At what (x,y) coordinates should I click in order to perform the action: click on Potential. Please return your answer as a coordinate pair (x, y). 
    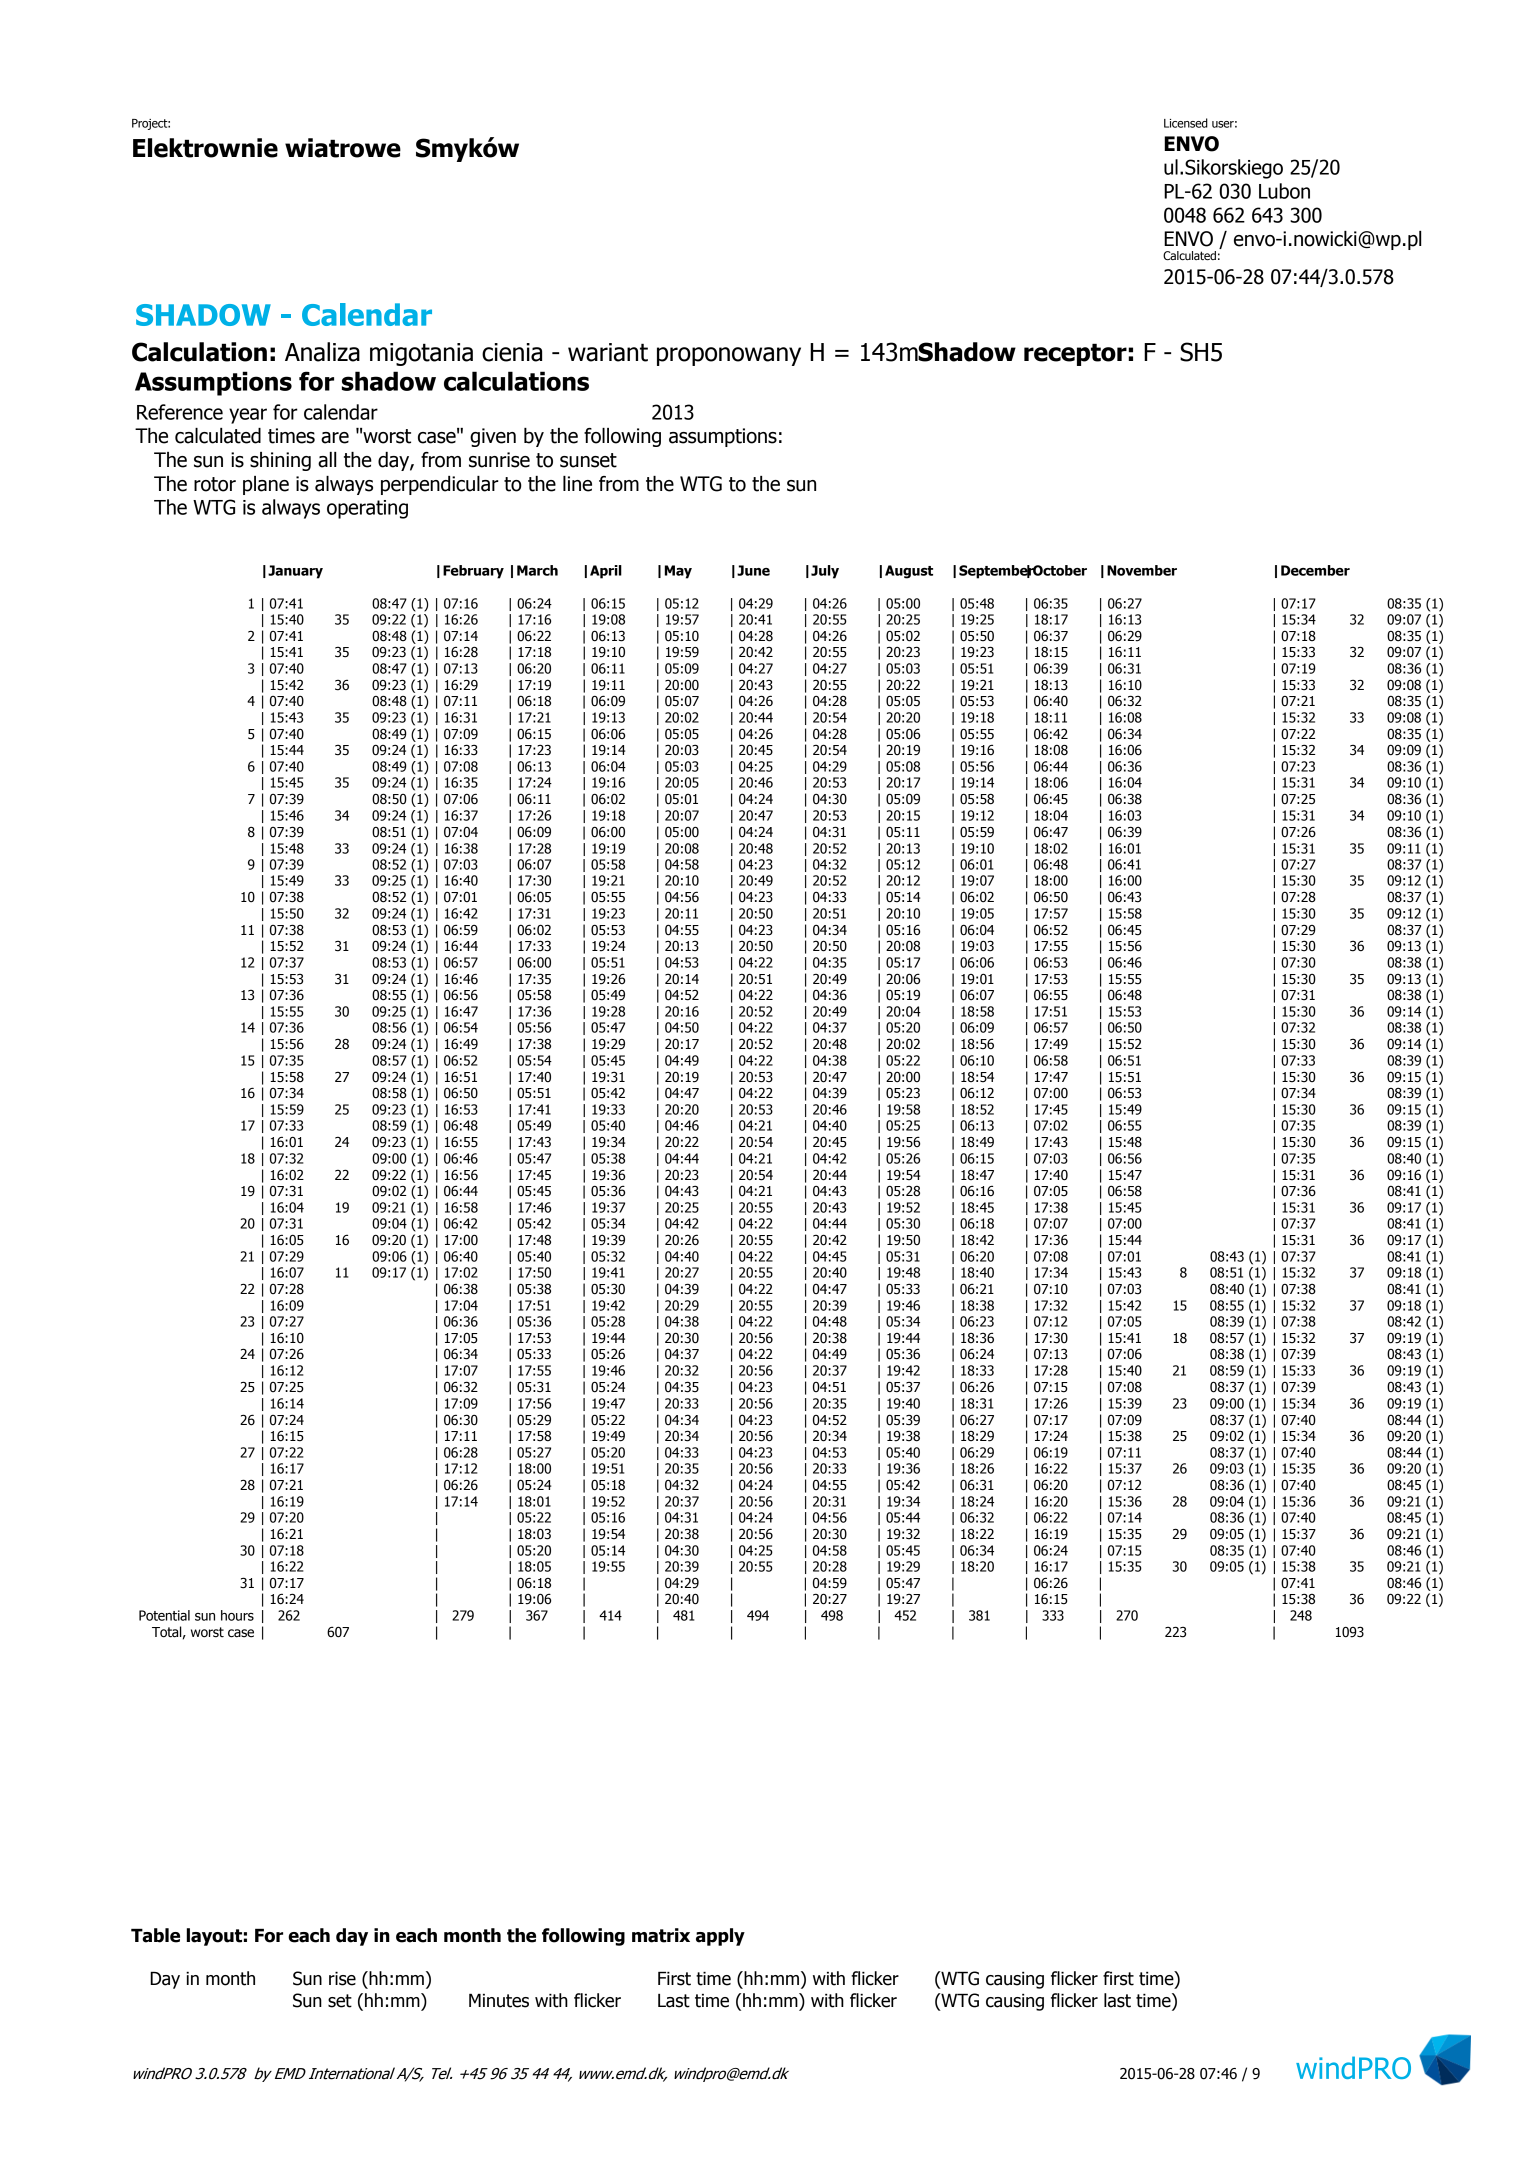
    Looking at the image, I should click on (164, 1615).
